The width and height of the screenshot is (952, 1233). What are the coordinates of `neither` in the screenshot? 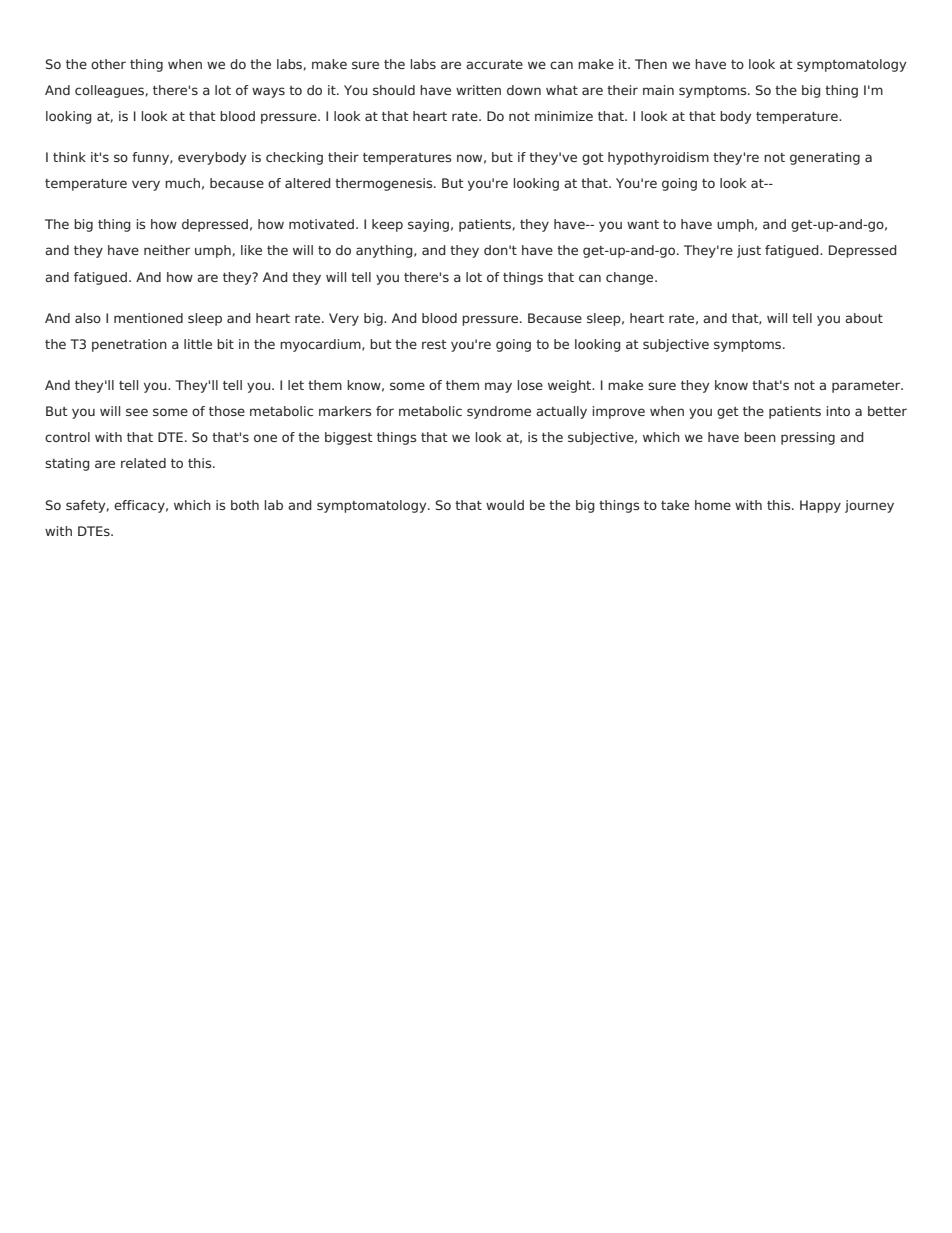 It's located at (167, 250).
